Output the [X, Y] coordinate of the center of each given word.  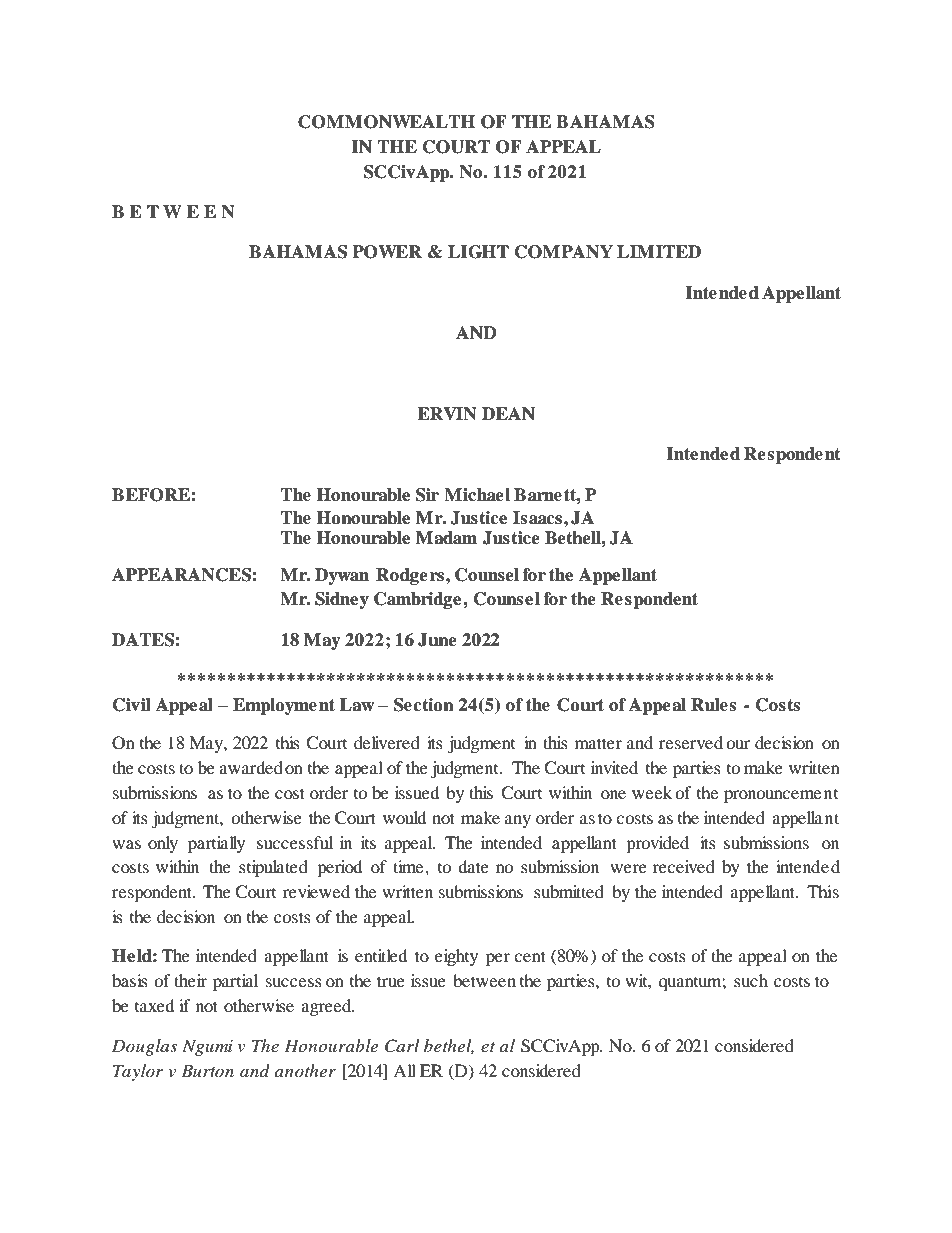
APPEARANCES [182, 575]
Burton [207, 1070]
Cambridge [419, 600]
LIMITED [659, 251]
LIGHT [478, 252]
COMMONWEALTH [386, 122]
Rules [713, 705]
